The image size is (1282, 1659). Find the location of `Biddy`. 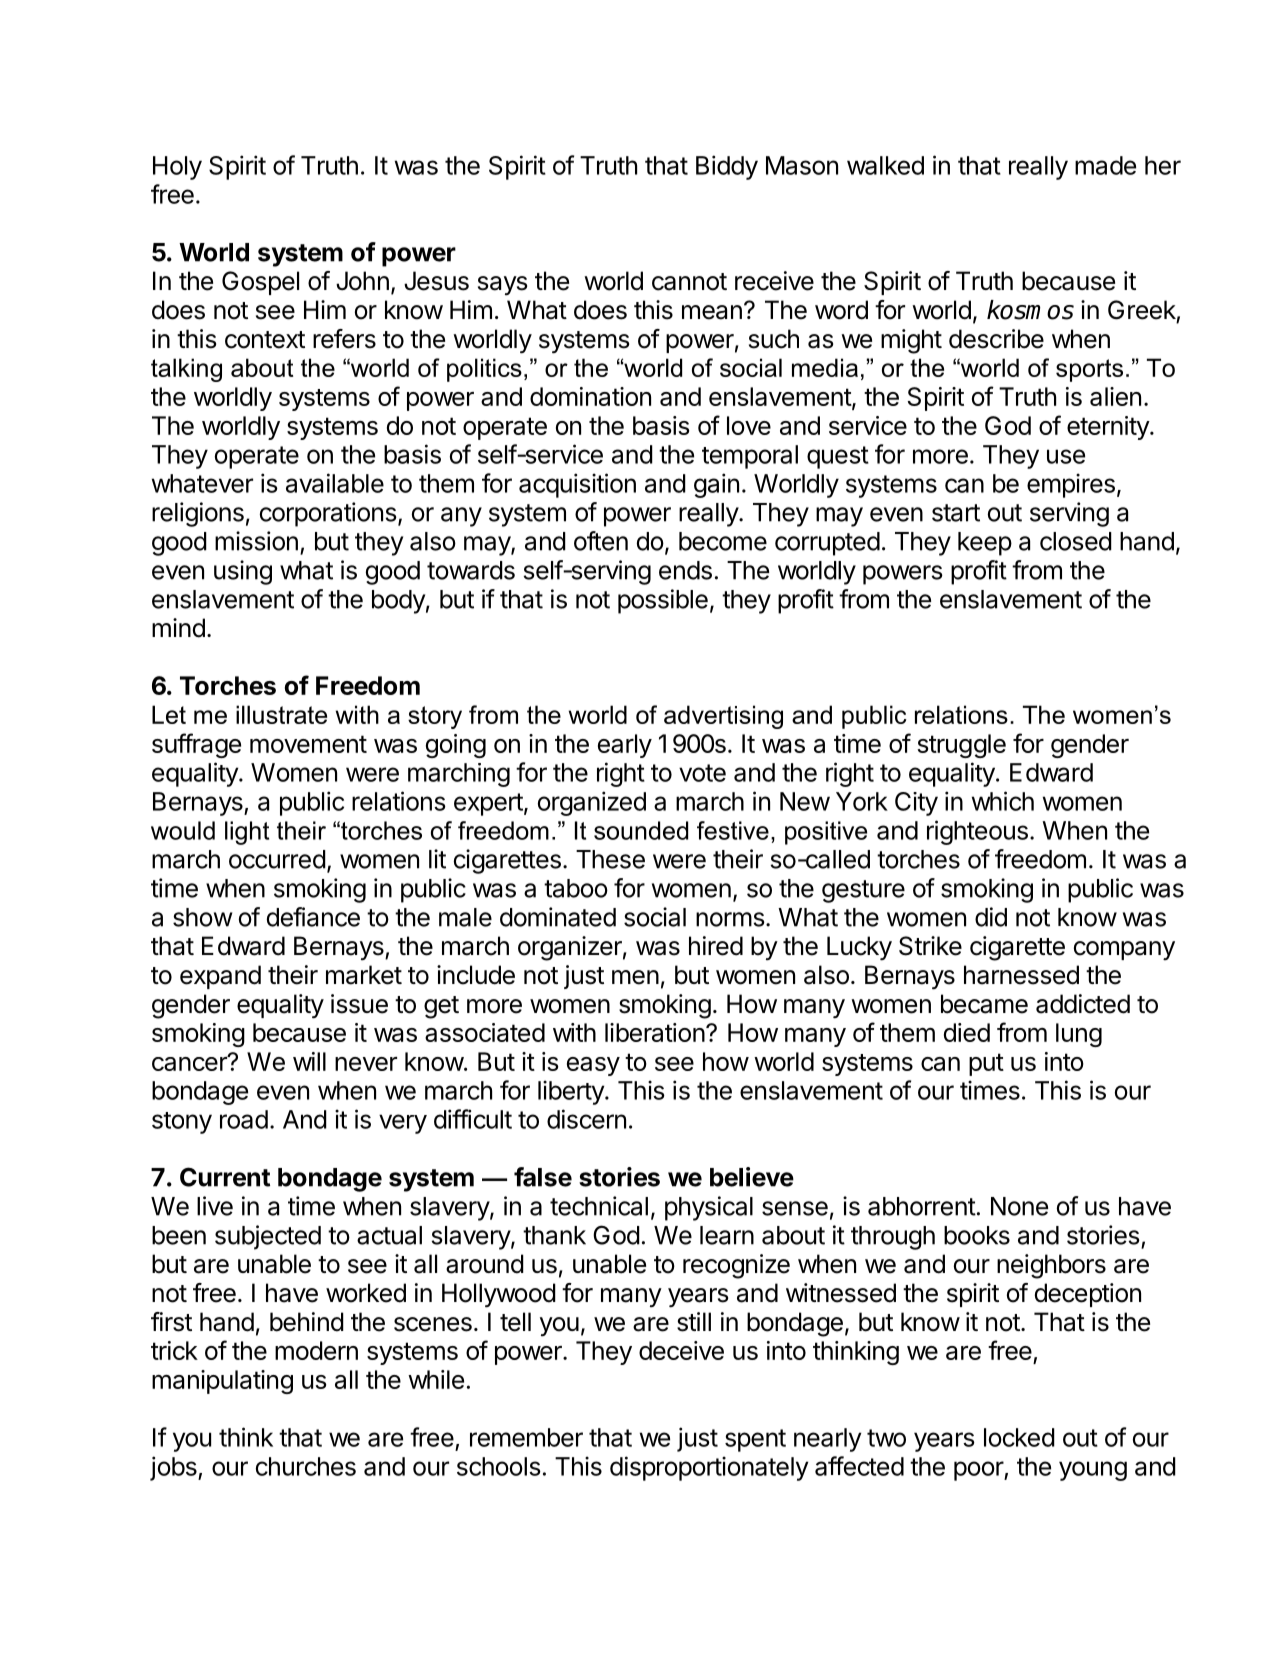

Biddy is located at coordinates (727, 167).
